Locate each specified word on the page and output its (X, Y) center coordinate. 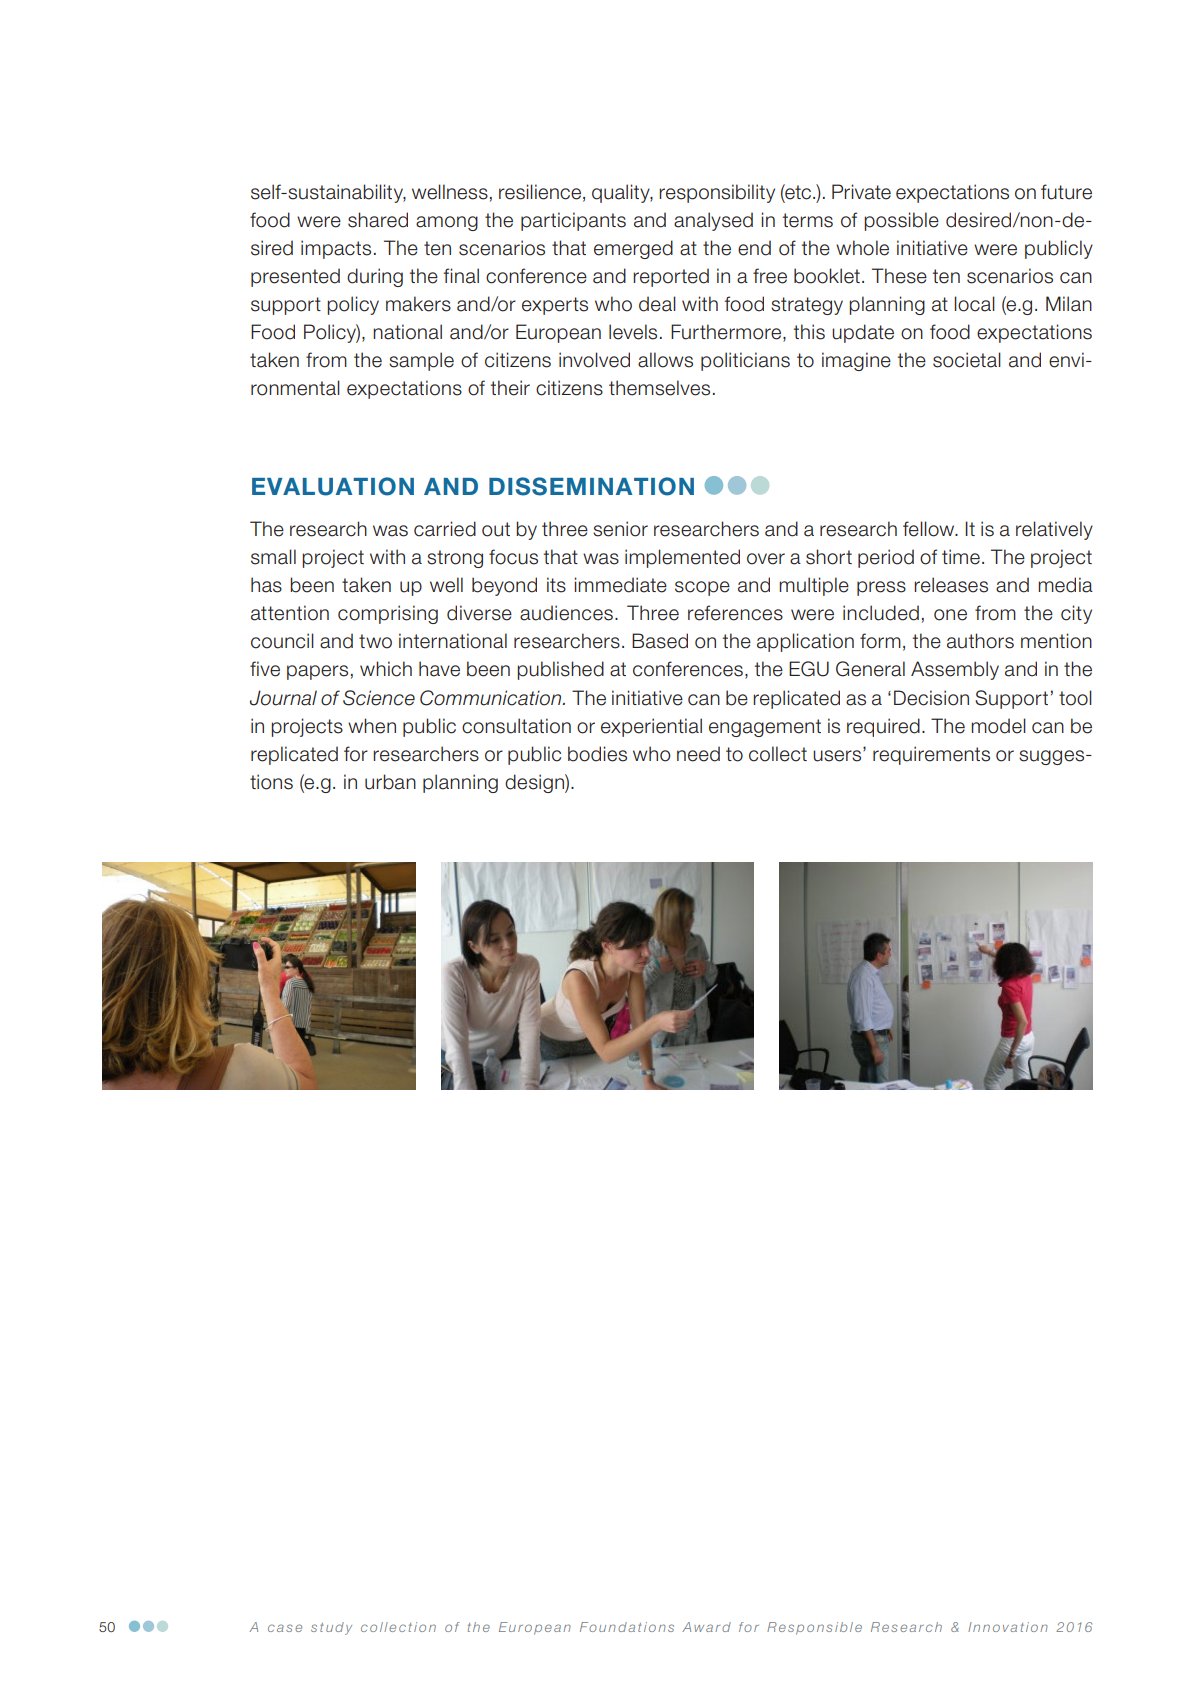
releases (951, 585)
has (266, 585)
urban (390, 782)
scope (702, 588)
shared (378, 220)
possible (901, 221)
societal (967, 360)
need (698, 754)
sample (421, 361)
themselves (659, 388)
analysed (713, 221)
